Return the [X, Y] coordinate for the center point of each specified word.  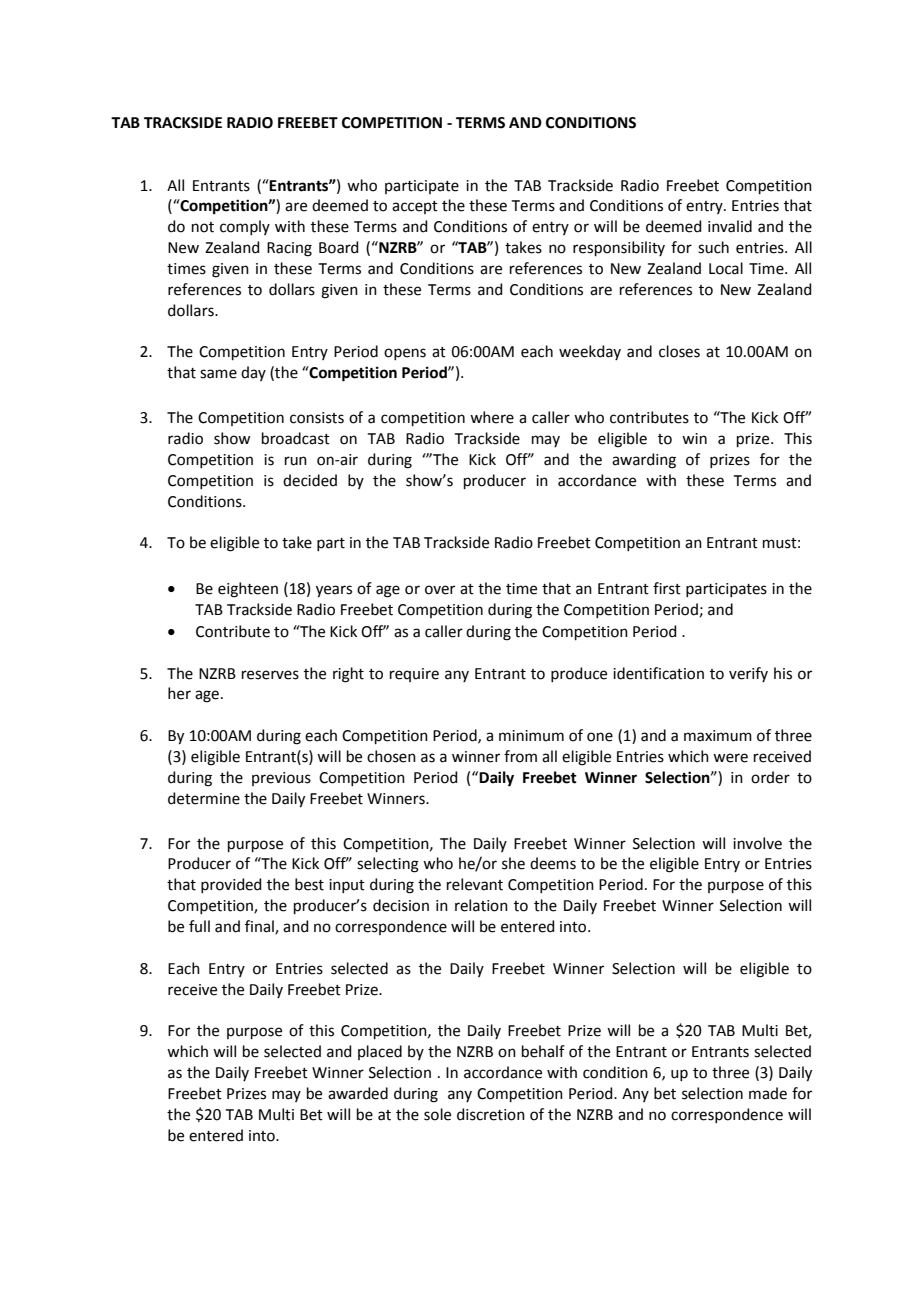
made [768, 1093]
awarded [358, 1093]
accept [415, 207]
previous [281, 779]
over [440, 590]
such [713, 247]
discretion [491, 1114]
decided [310, 480]
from [520, 756]
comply [245, 227]
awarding [644, 461]
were [730, 758]
